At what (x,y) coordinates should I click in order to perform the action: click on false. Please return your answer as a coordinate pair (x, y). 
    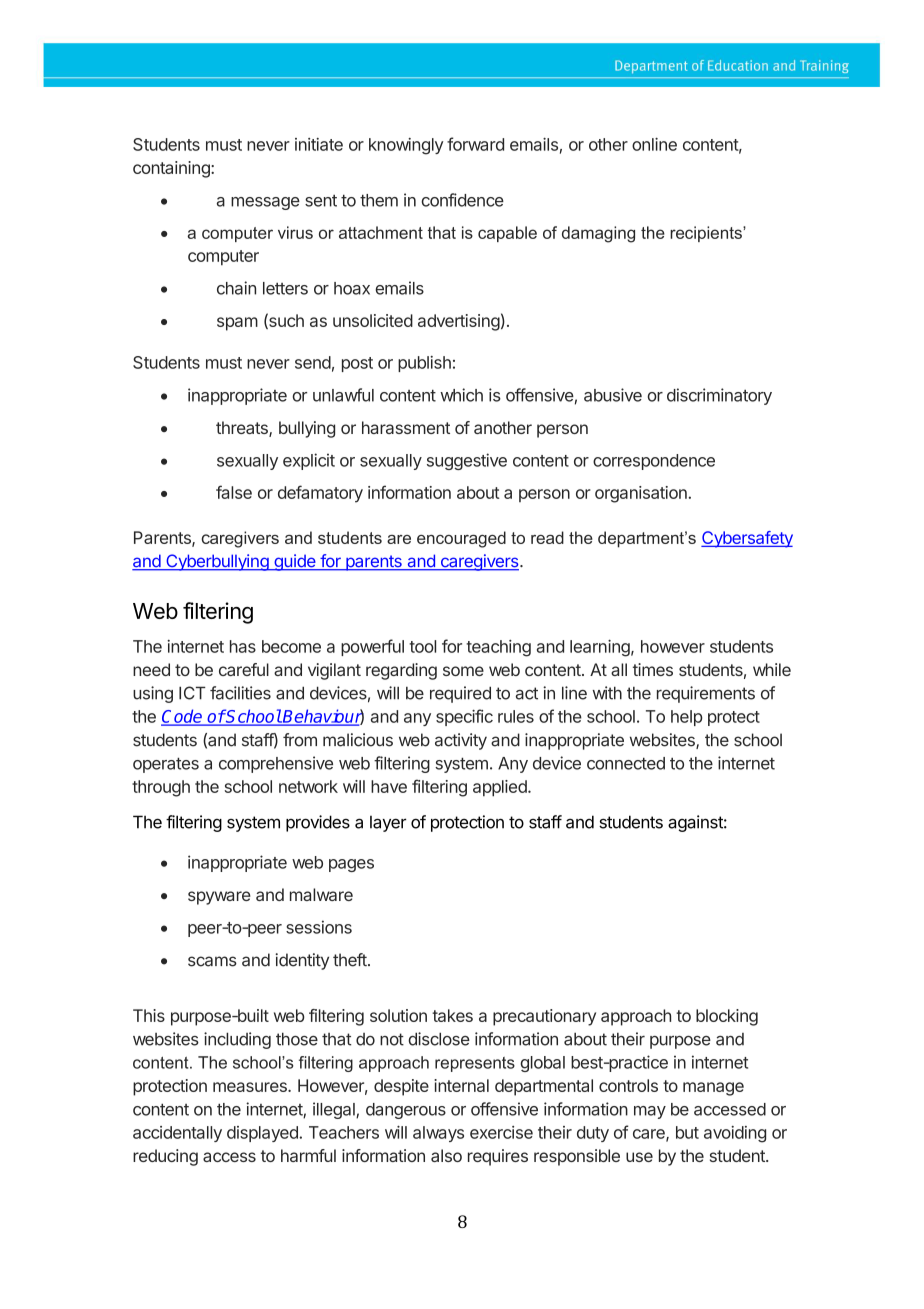
    Looking at the image, I should click on (234, 492).
